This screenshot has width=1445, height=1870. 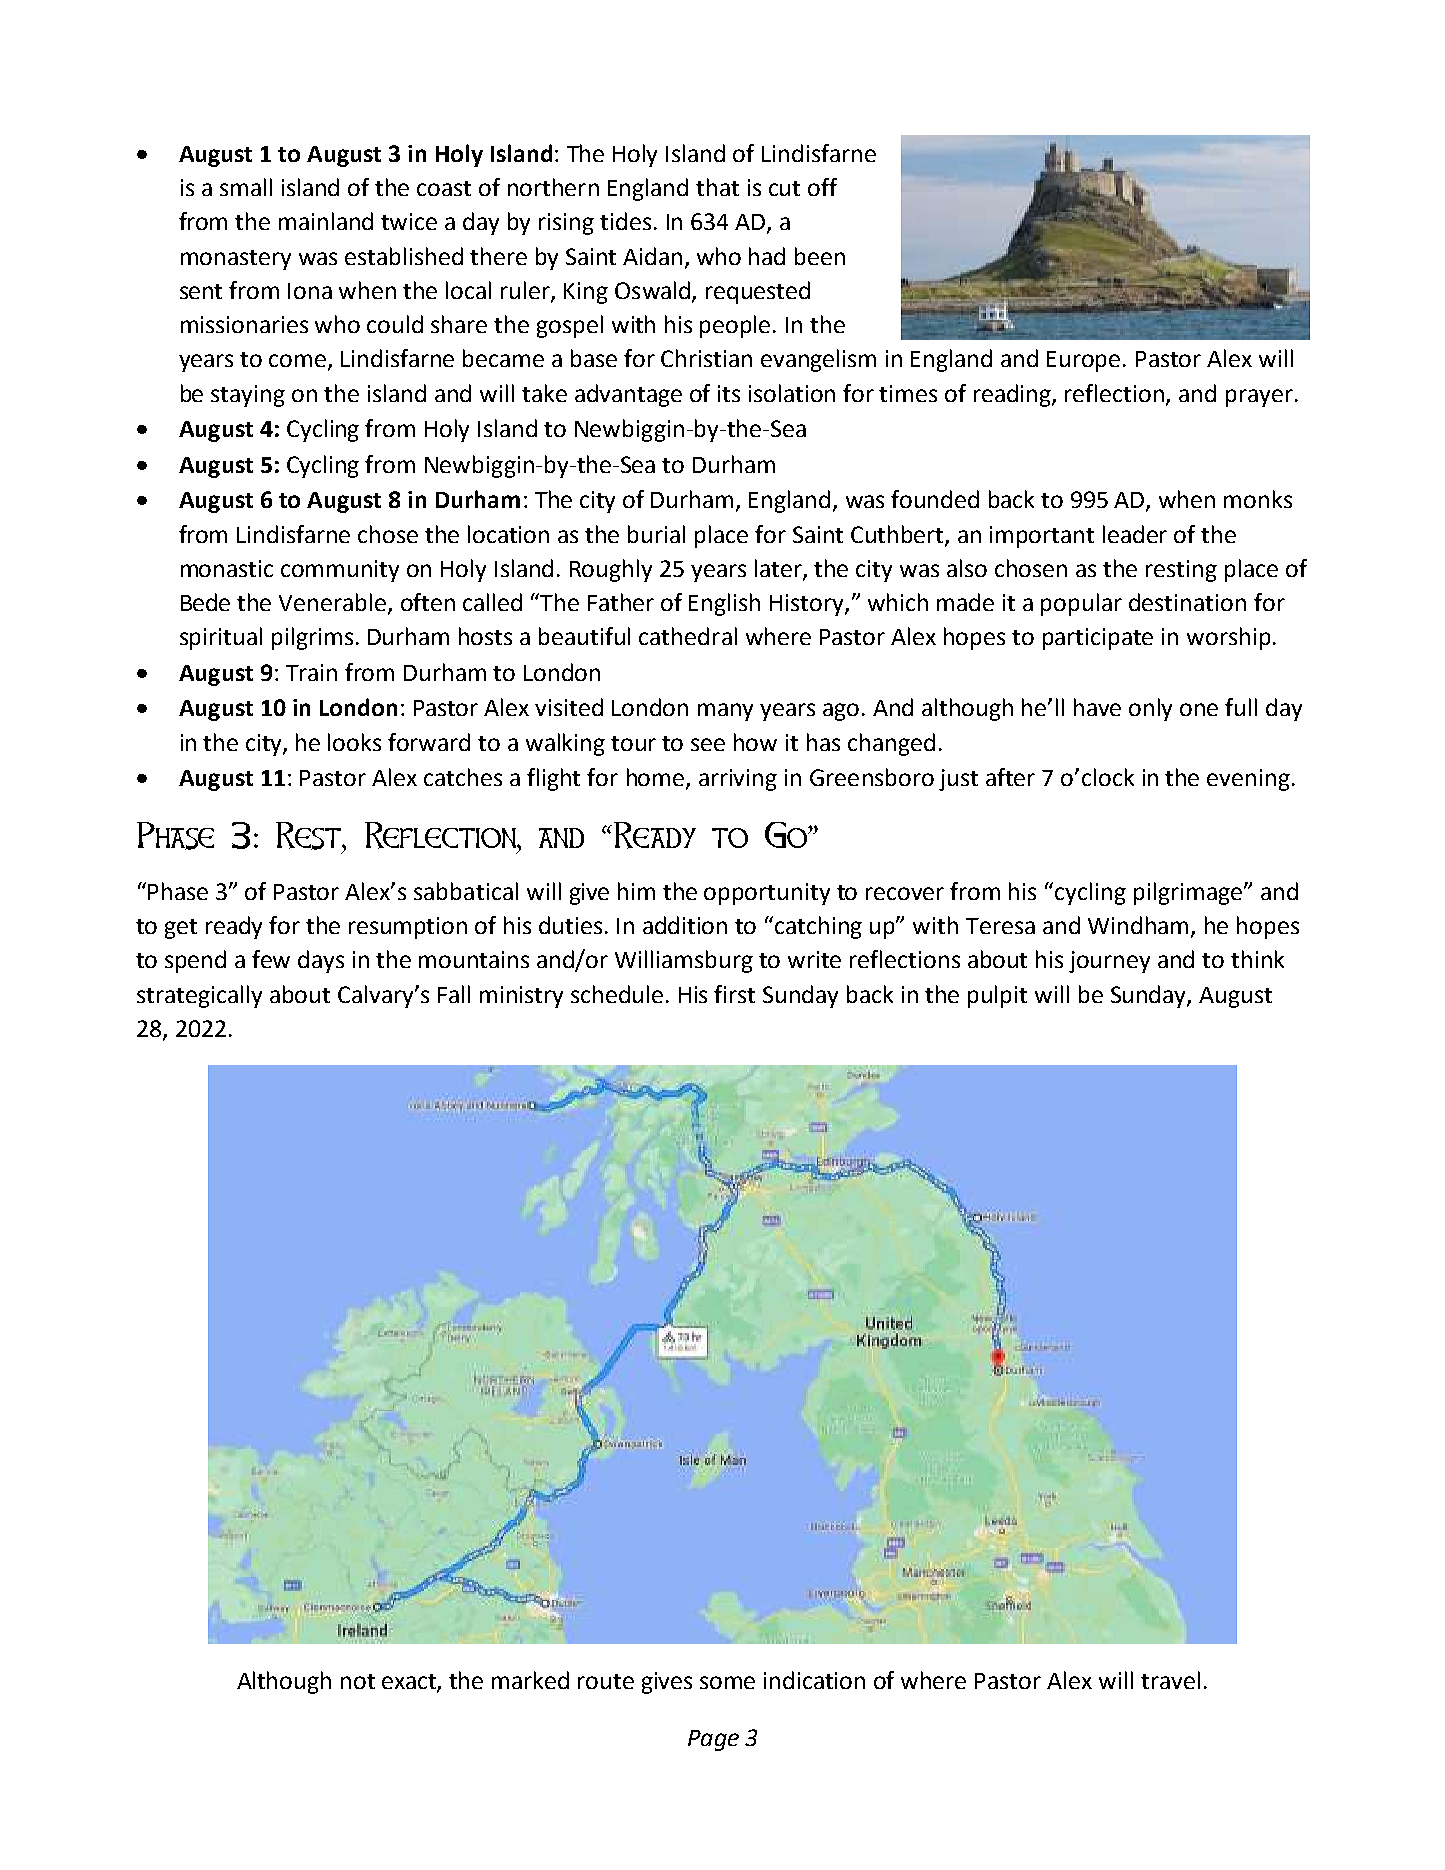 What do you see at coordinates (334, 603) in the screenshot?
I see `Venerable` at bounding box center [334, 603].
